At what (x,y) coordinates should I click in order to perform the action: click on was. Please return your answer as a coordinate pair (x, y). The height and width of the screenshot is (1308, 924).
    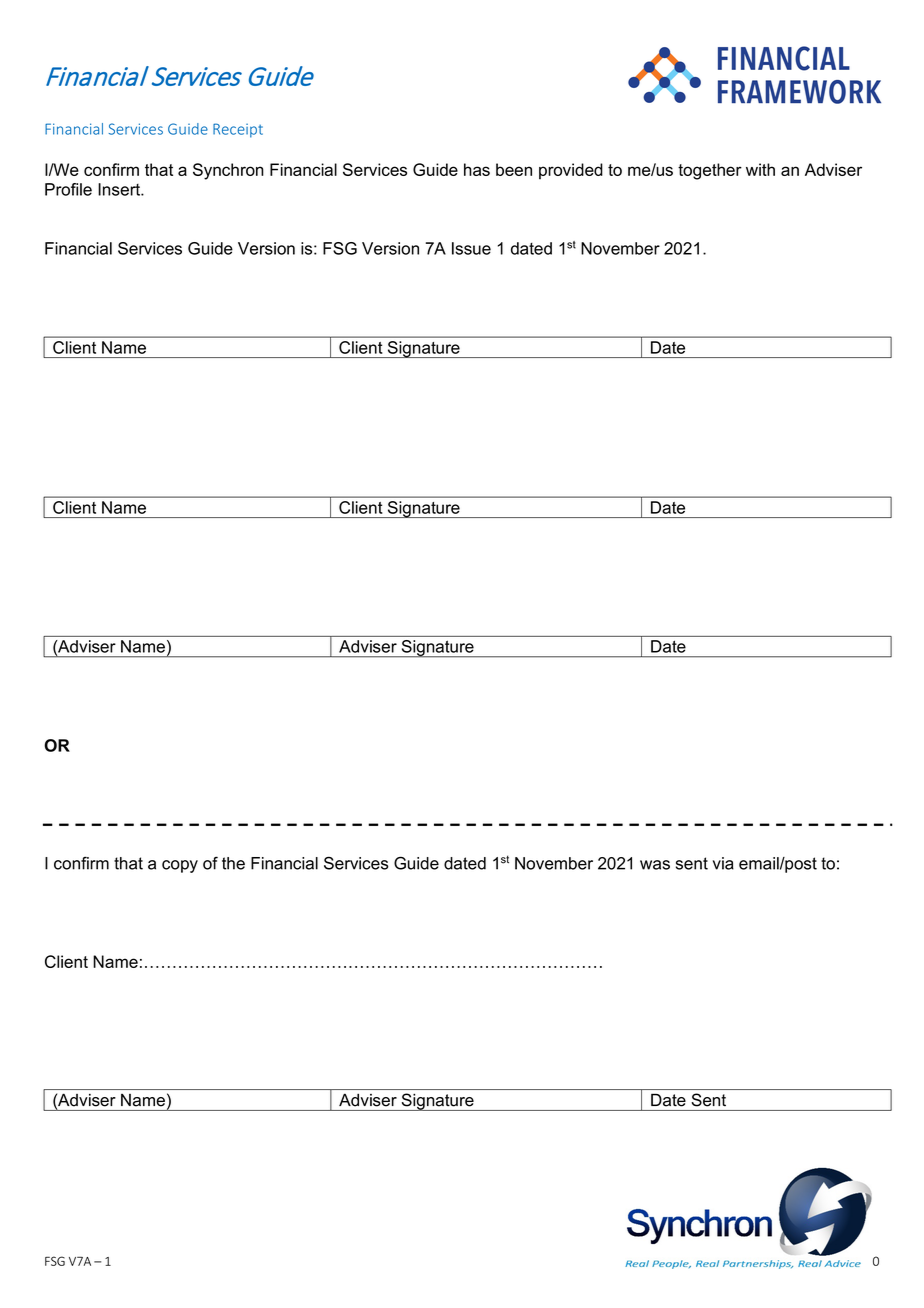
    Looking at the image, I should click on (655, 865).
